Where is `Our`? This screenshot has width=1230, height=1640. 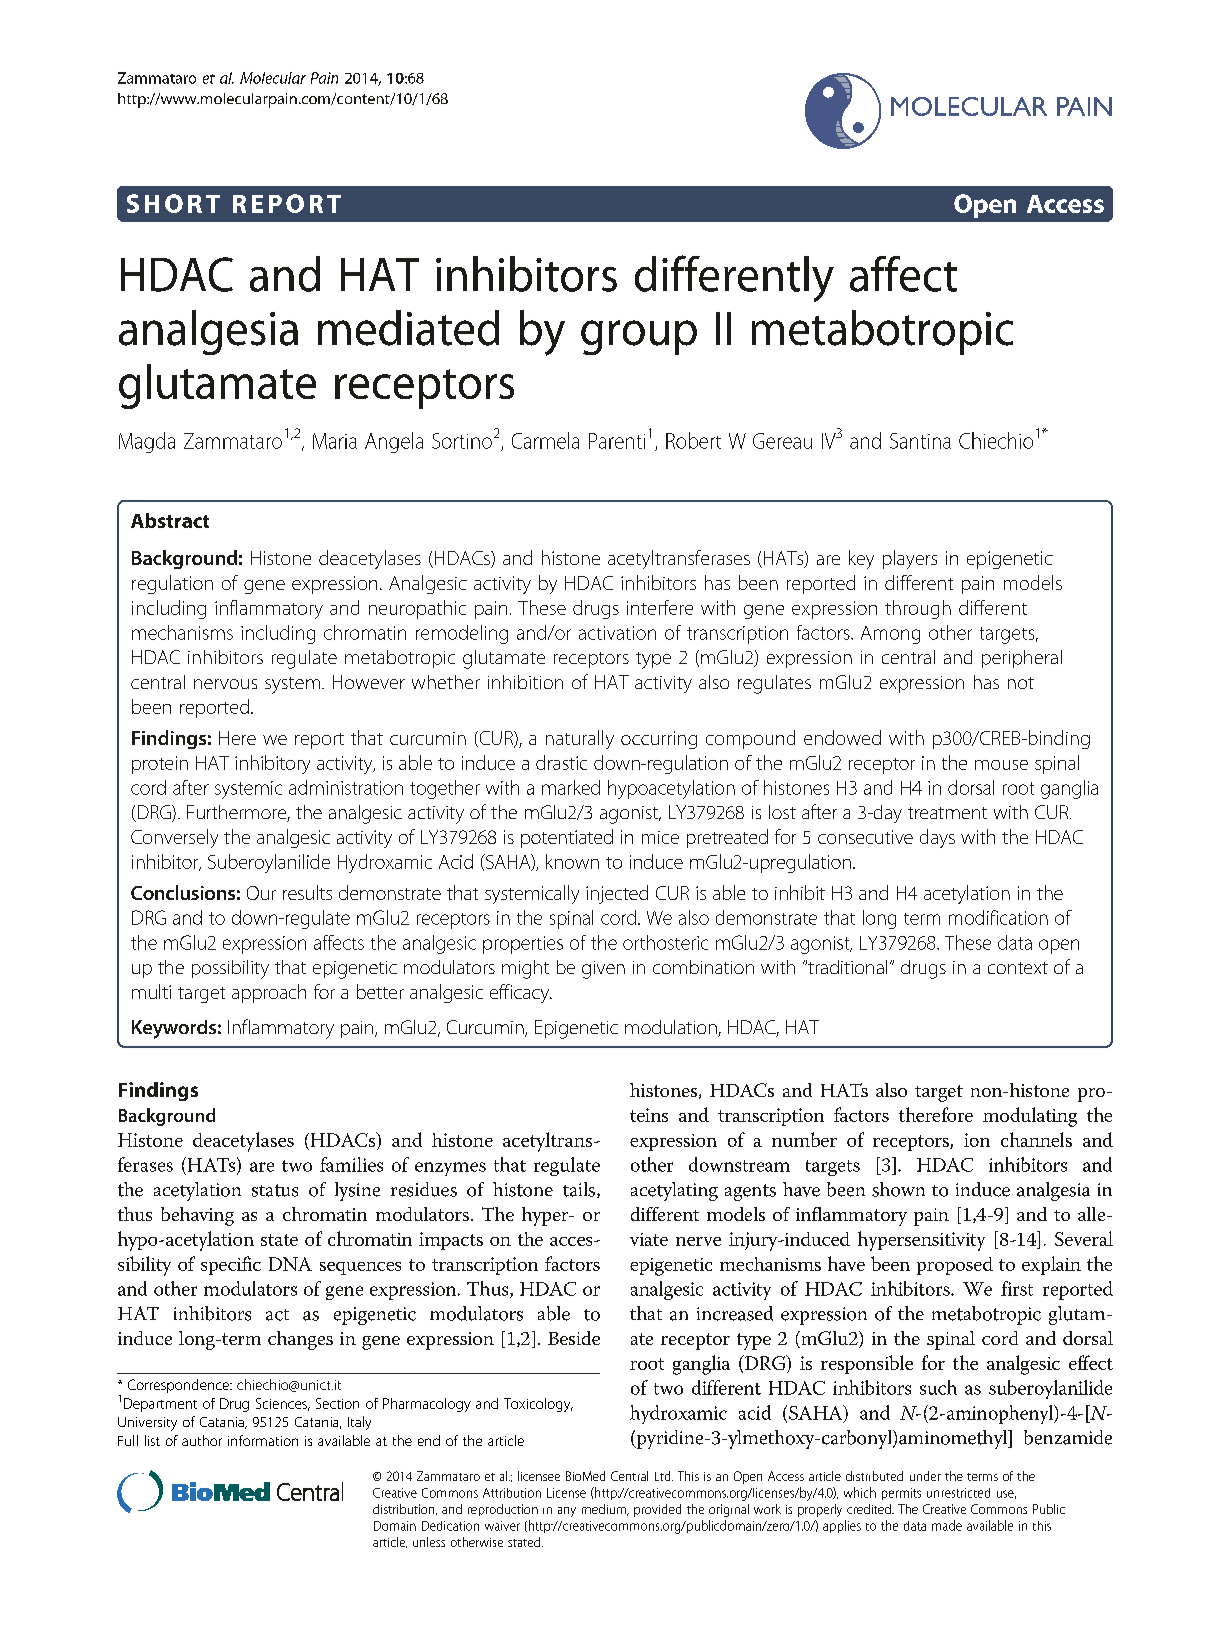 Our is located at coordinates (261, 893).
